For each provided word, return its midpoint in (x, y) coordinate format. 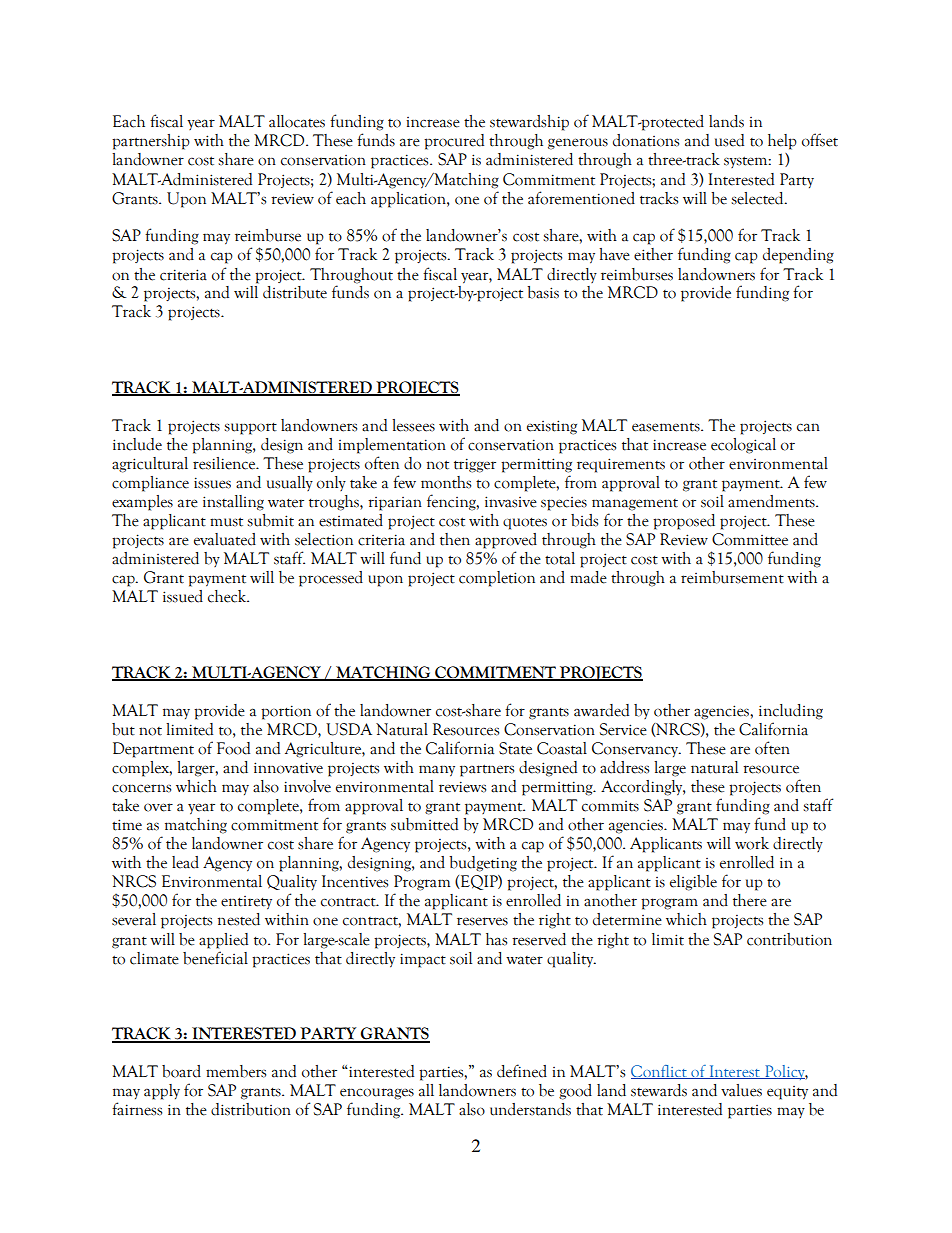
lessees (413, 425)
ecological (743, 446)
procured (454, 142)
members (236, 1071)
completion (497, 579)
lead (185, 862)
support (250, 429)
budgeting (483, 864)
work (752, 843)
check (228, 596)
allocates (297, 121)
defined (522, 1071)
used (729, 140)
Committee (750, 539)
